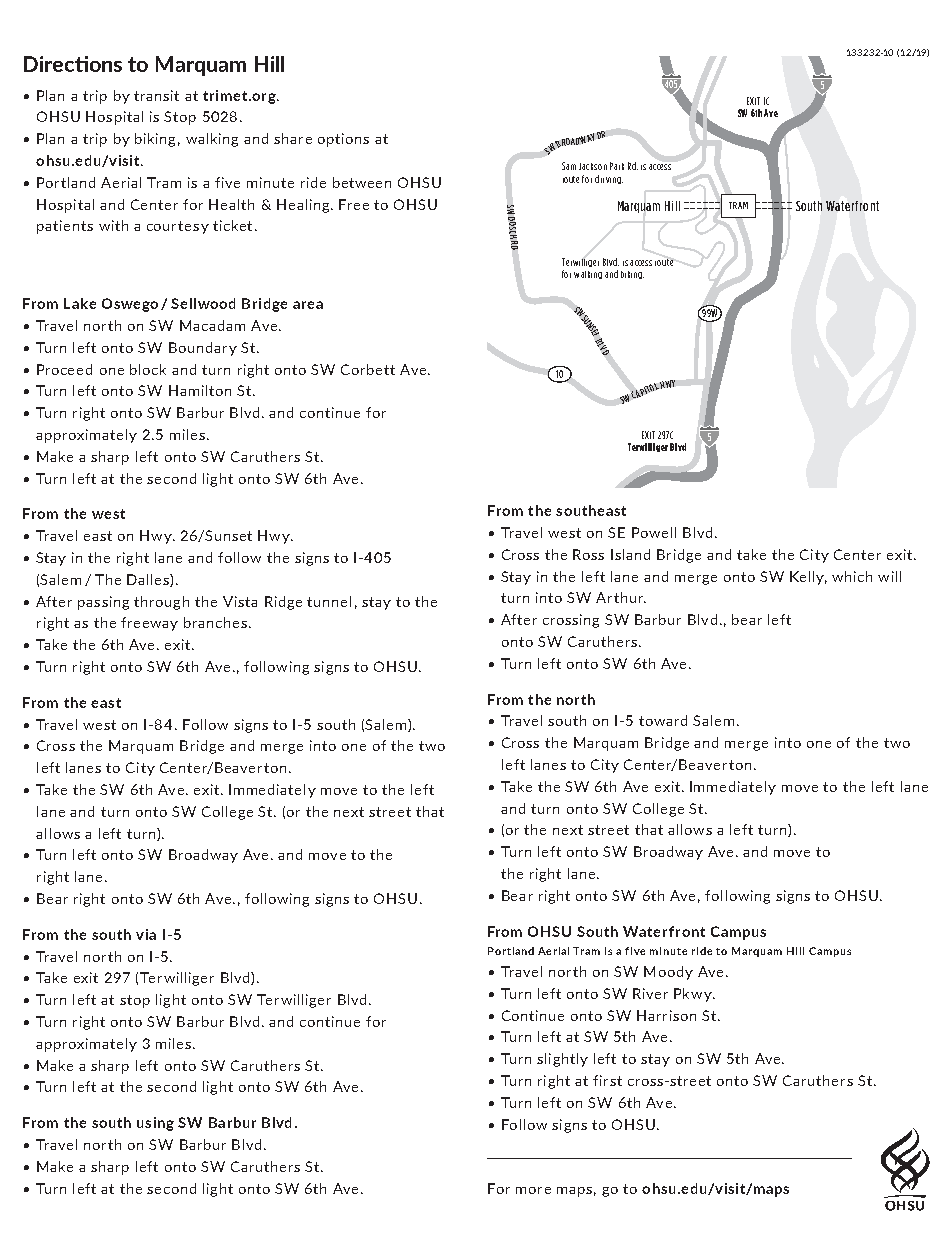 The image size is (952, 1233). Describe the element at coordinates (161, 603) in the document. I see `through` at that location.
